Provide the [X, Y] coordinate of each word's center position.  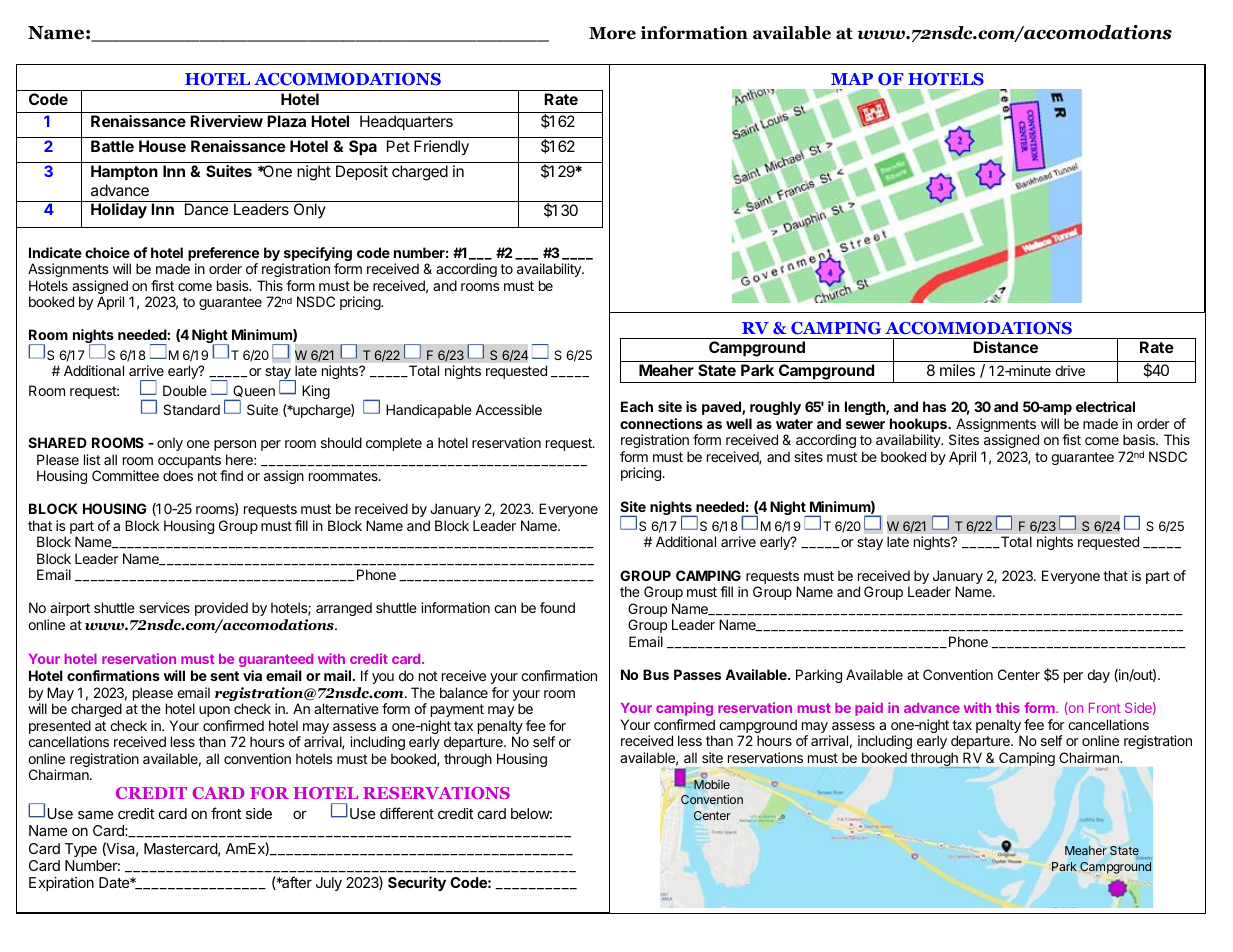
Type [81, 850]
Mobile [711, 783]
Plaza [286, 121]
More [612, 33]
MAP [852, 79]
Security [417, 883]
